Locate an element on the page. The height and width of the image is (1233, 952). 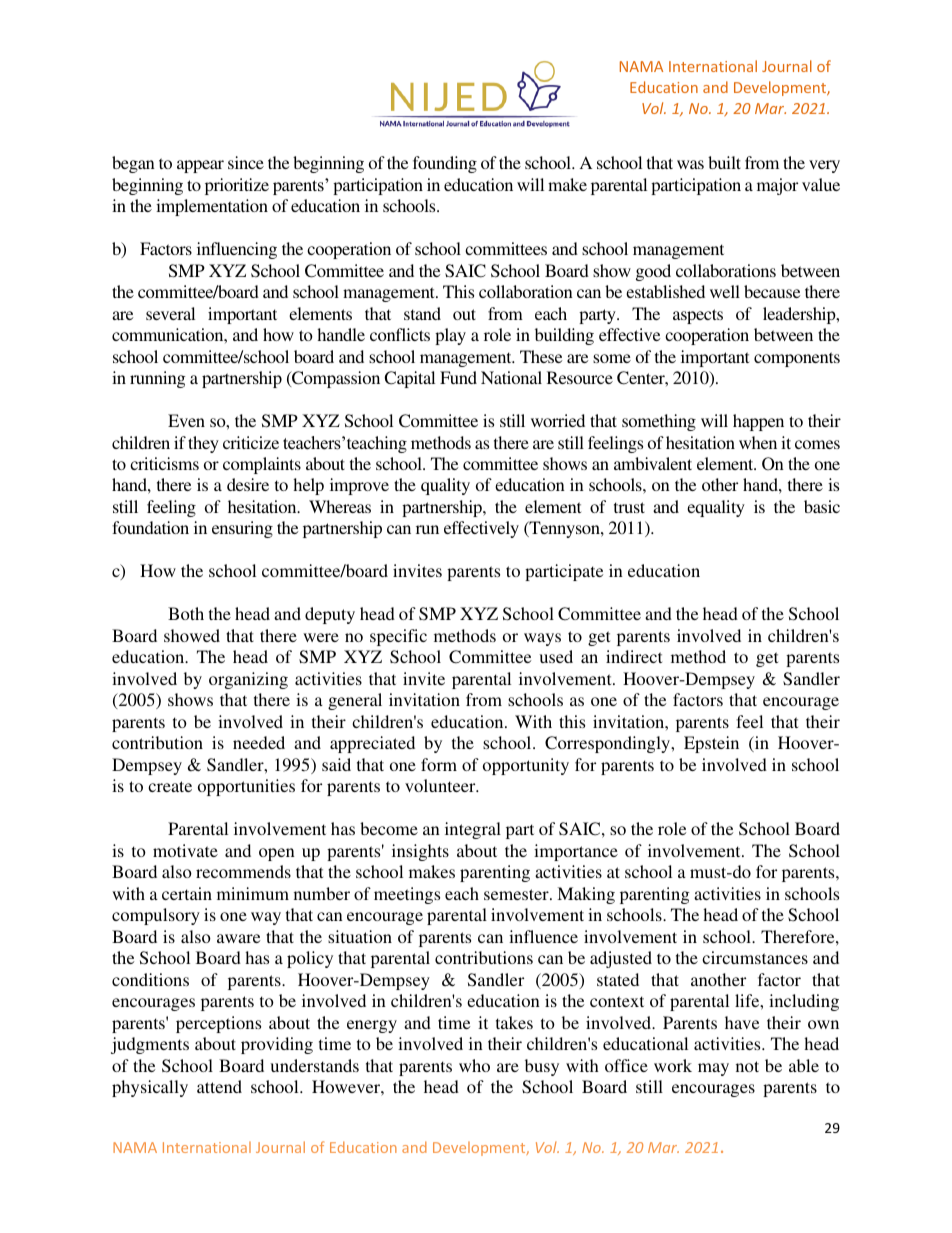
Epstein is located at coordinates (711, 744).
